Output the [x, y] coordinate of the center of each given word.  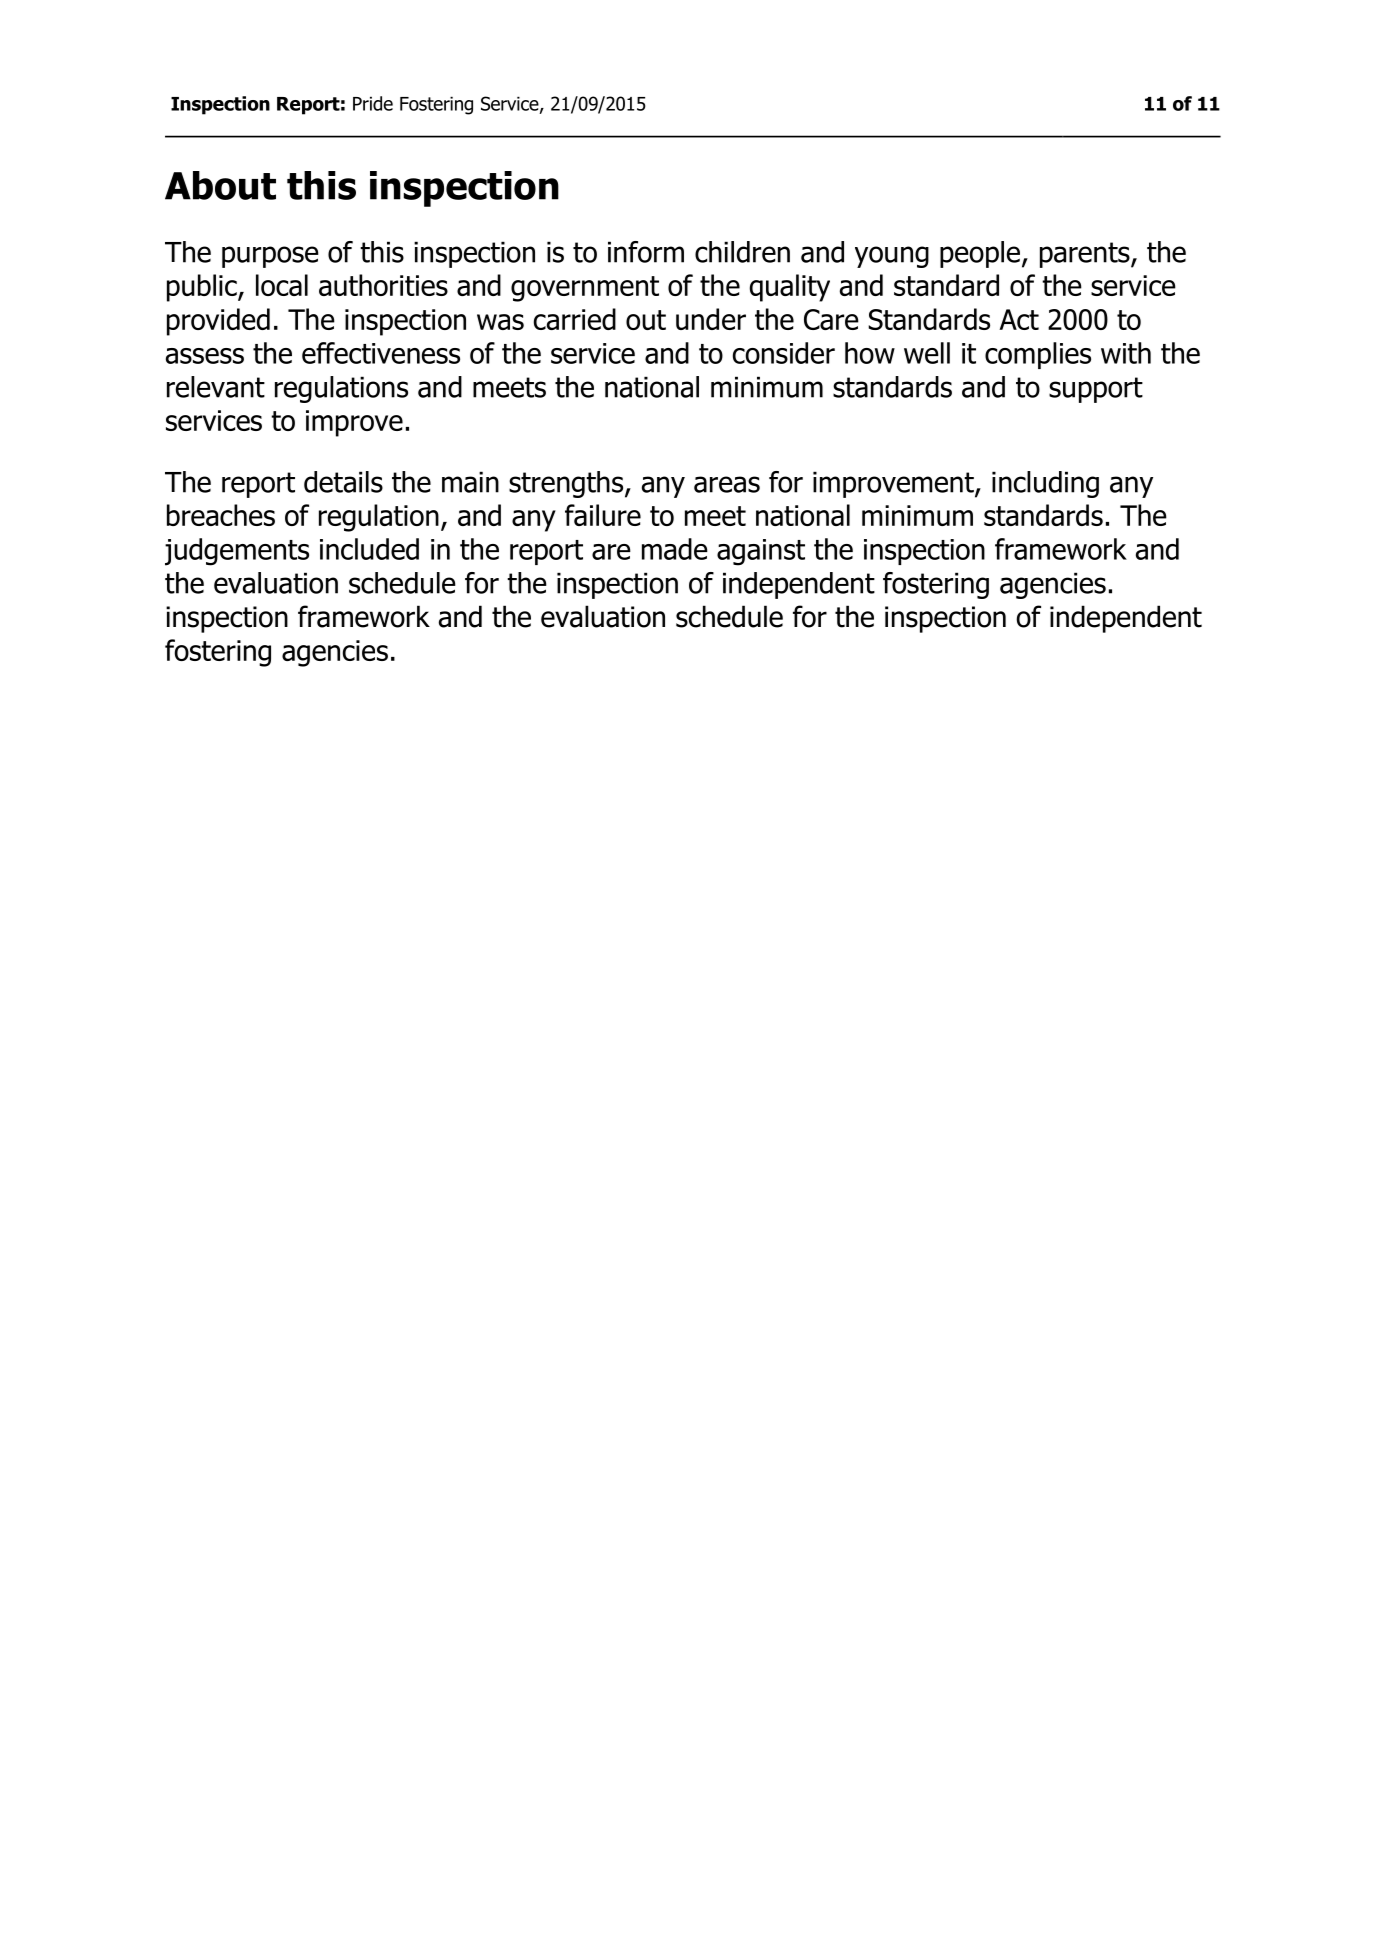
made [675, 549]
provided [218, 322]
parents [1086, 255]
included [369, 549]
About [220, 185]
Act [1019, 319]
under [711, 319]
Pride [373, 103]
